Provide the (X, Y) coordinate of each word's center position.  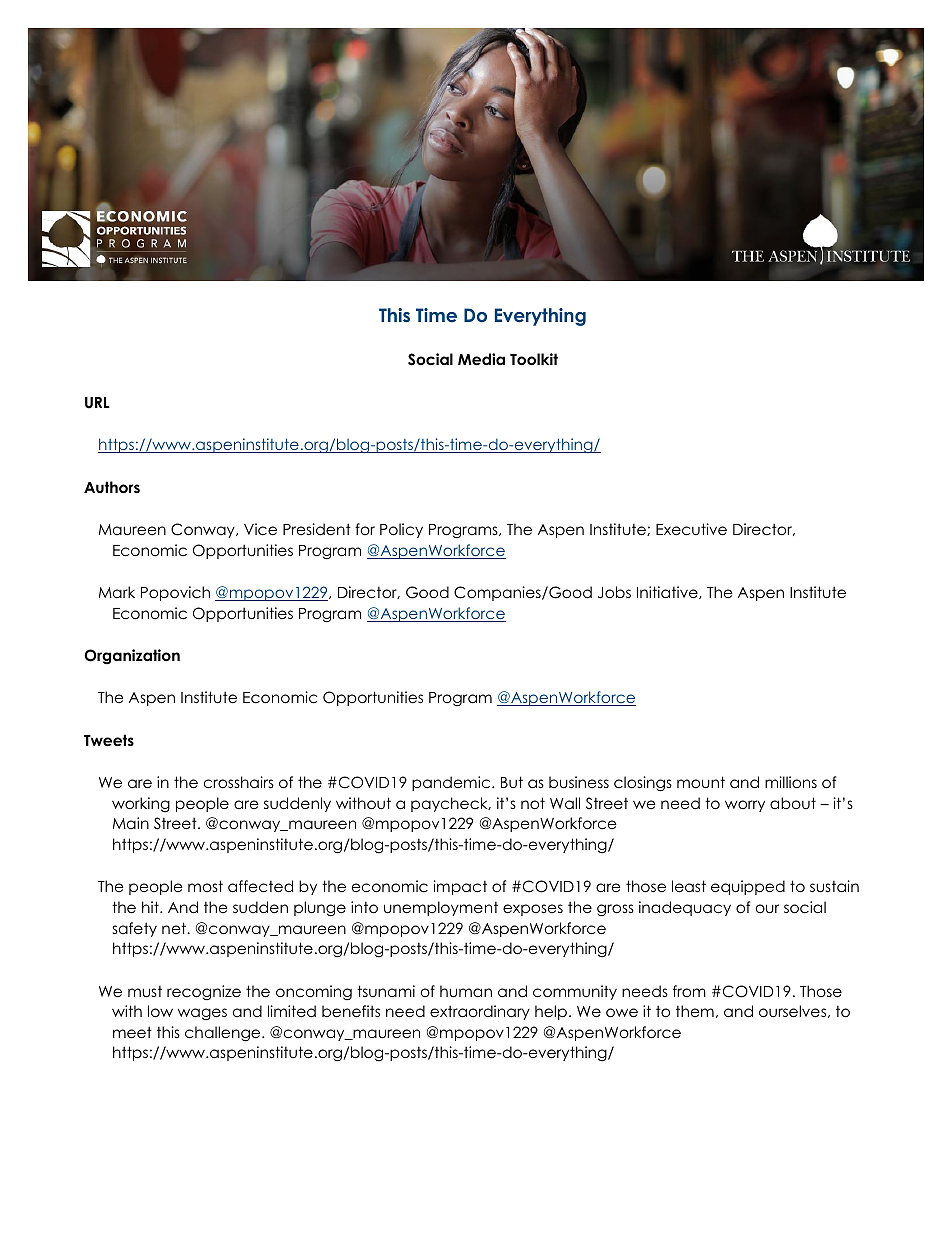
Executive (691, 529)
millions (791, 782)
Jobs (614, 592)
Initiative (668, 592)
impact (460, 887)
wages (202, 1014)
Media (481, 359)
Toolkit (534, 359)
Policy (401, 530)
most (205, 886)
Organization (132, 656)
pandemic (452, 783)
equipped (748, 887)
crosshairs (239, 782)
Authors (112, 487)
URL (97, 403)
